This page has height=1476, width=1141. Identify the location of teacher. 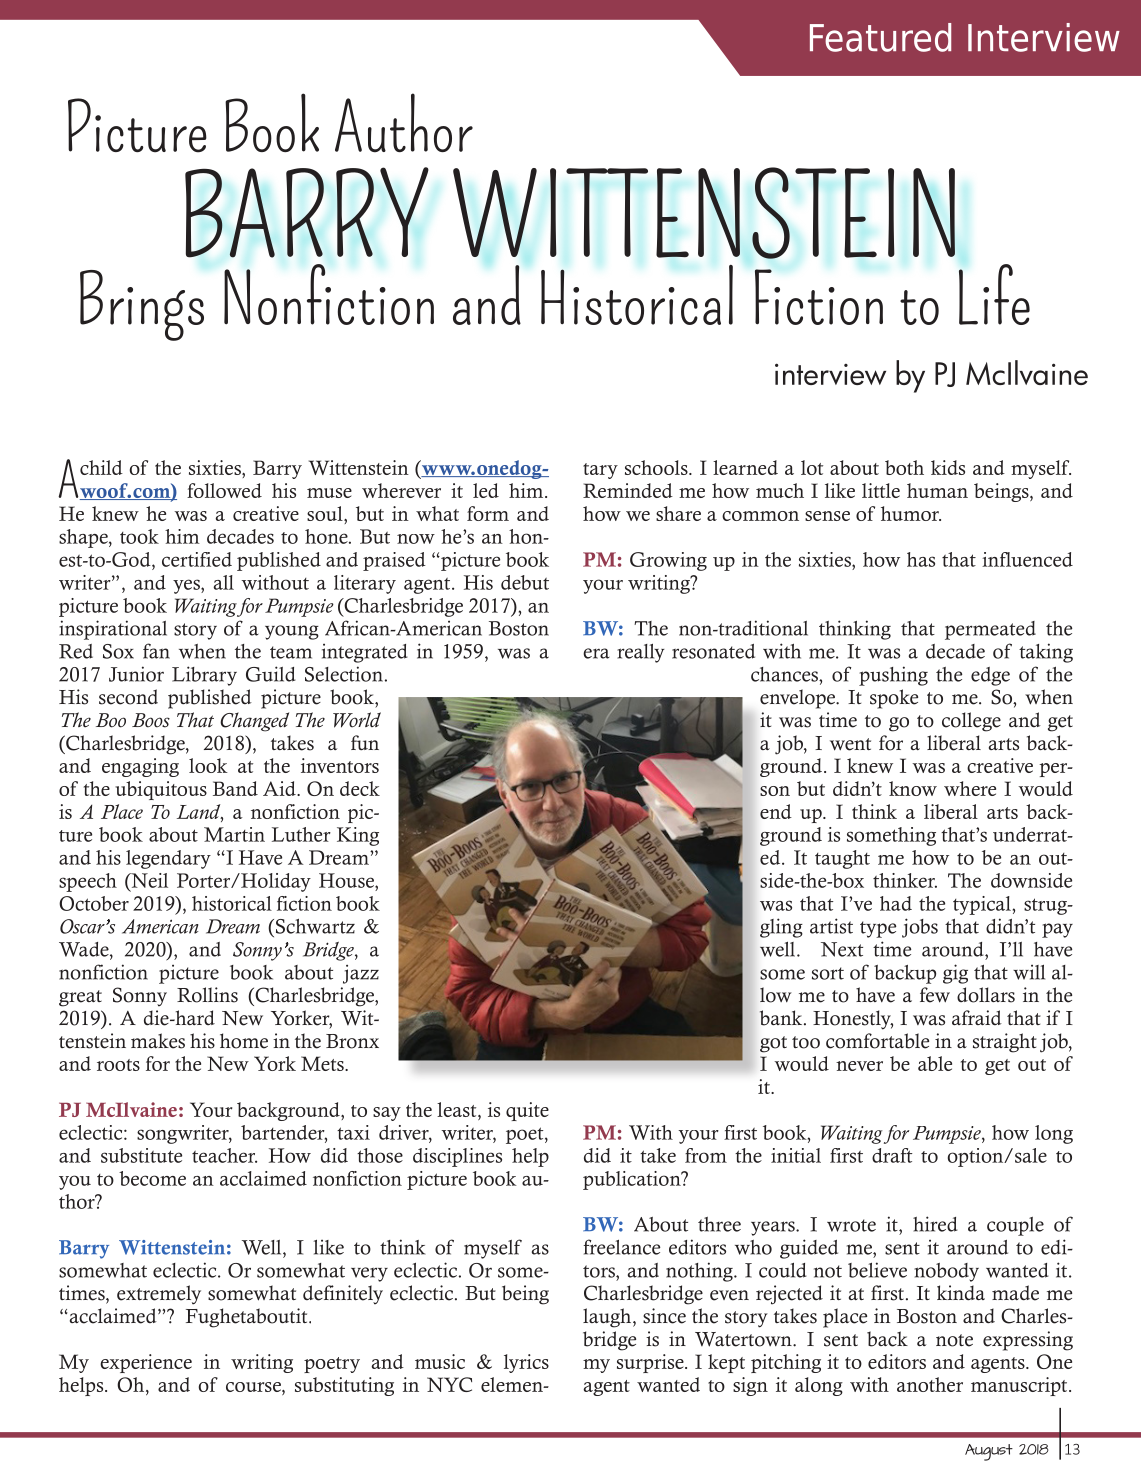
(224, 1155).
